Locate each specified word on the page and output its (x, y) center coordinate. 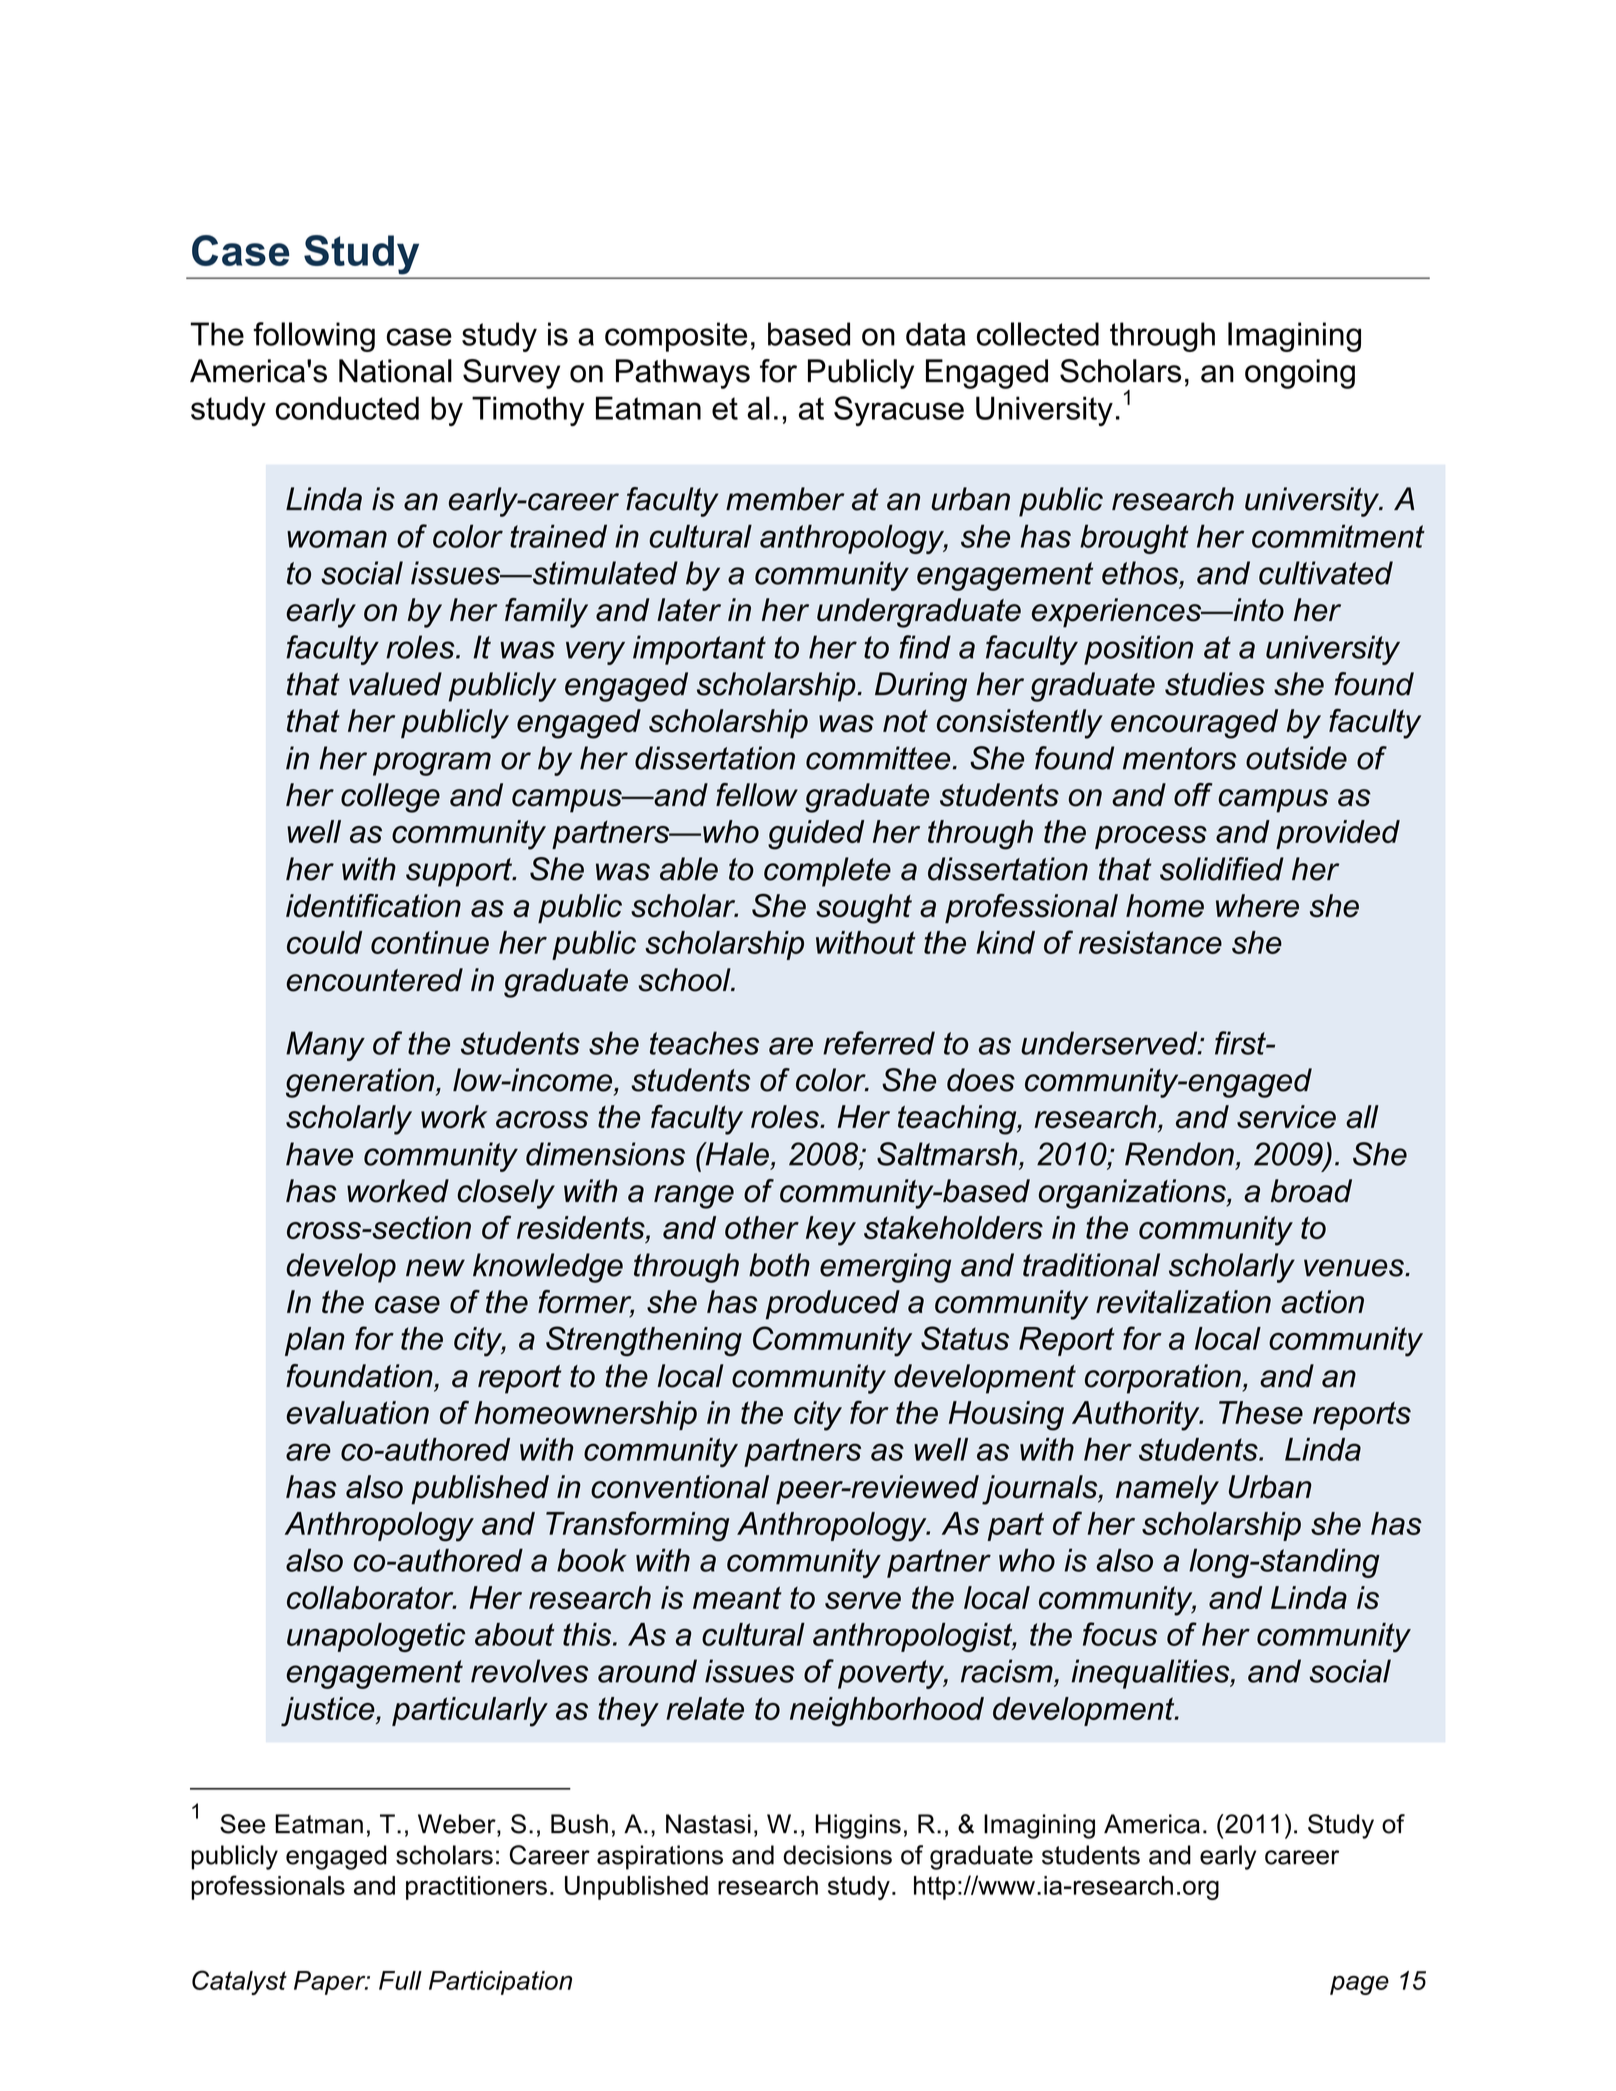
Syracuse (899, 411)
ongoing (1300, 374)
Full (400, 1980)
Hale (736, 1154)
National (395, 371)
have (319, 1154)
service (1286, 1117)
